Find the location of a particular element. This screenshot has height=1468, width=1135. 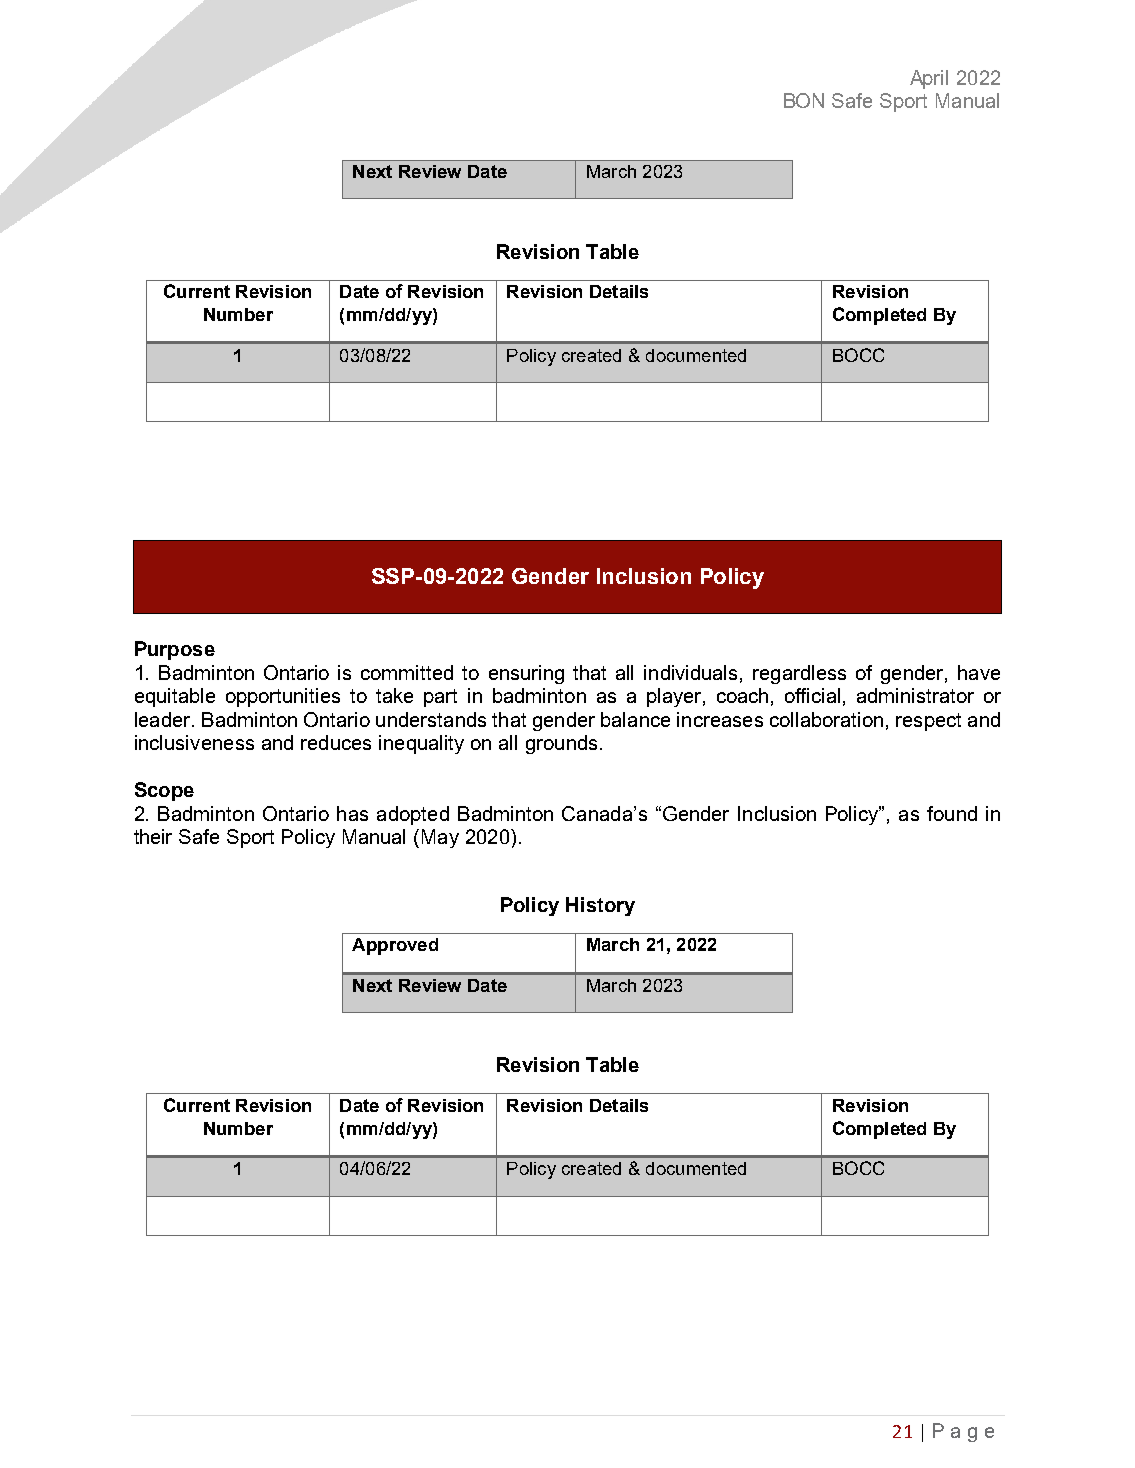

Approved is located at coordinates (395, 946).
